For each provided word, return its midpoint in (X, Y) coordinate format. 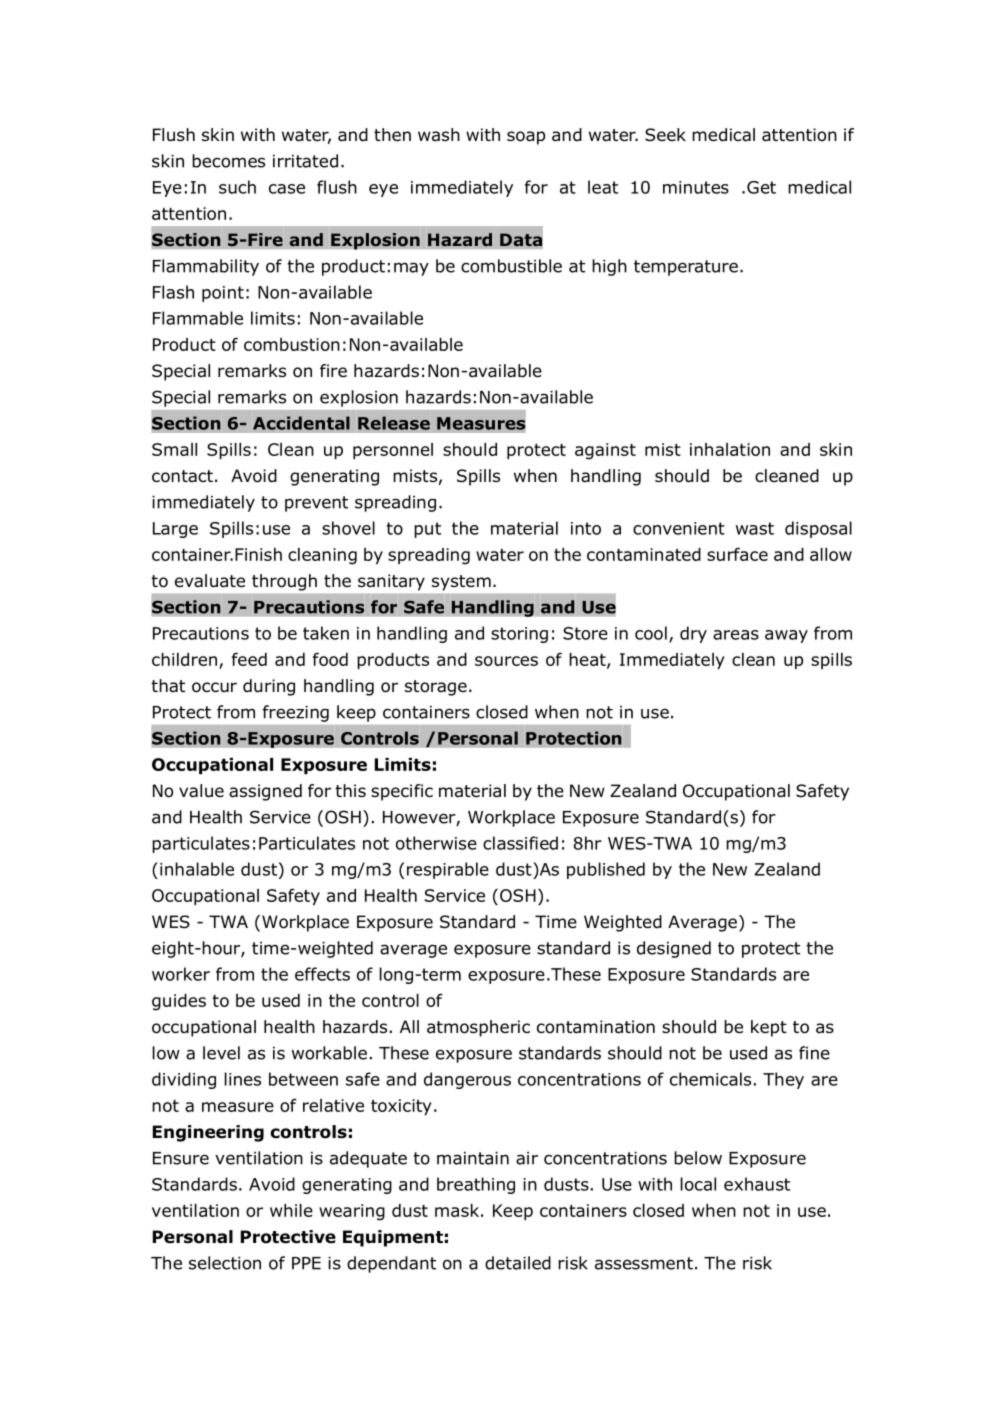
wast (755, 528)
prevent (316, 504)
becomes (228, 161)
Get (761, 187)
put (427, 530)
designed (674, 949)
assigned (265, 792)
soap (526, 138)
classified (520, 843)
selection (225, 1263)
